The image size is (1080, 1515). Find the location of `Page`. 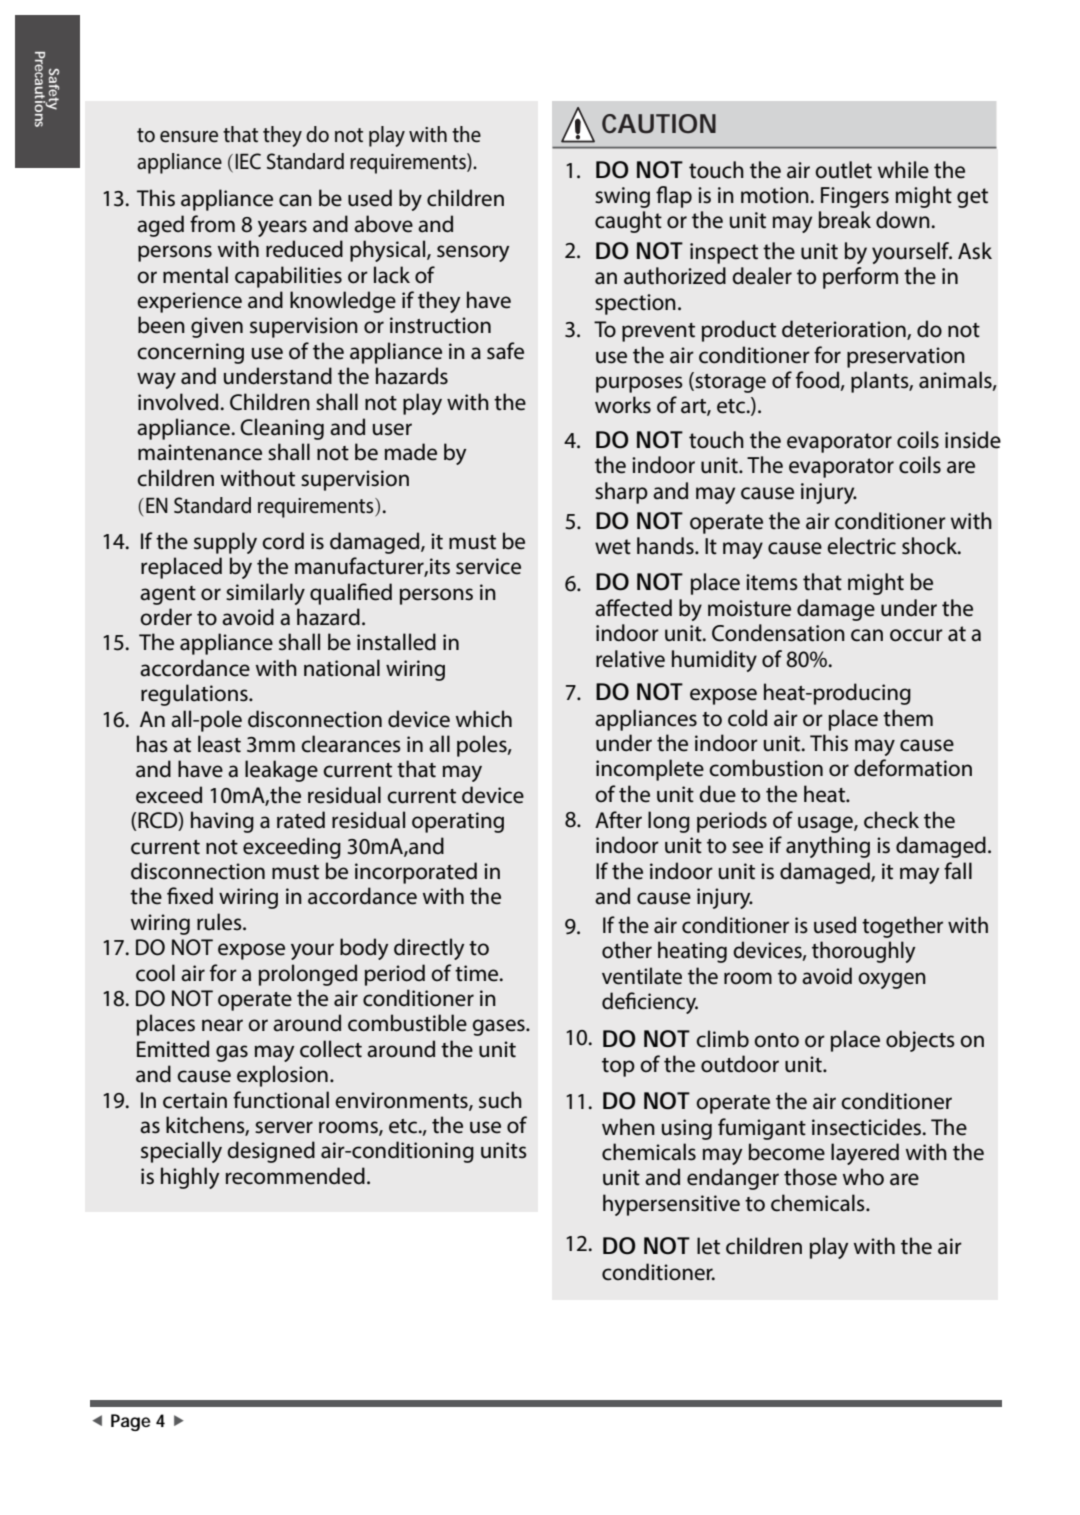

Page is located at coordinates (131, 1422).
